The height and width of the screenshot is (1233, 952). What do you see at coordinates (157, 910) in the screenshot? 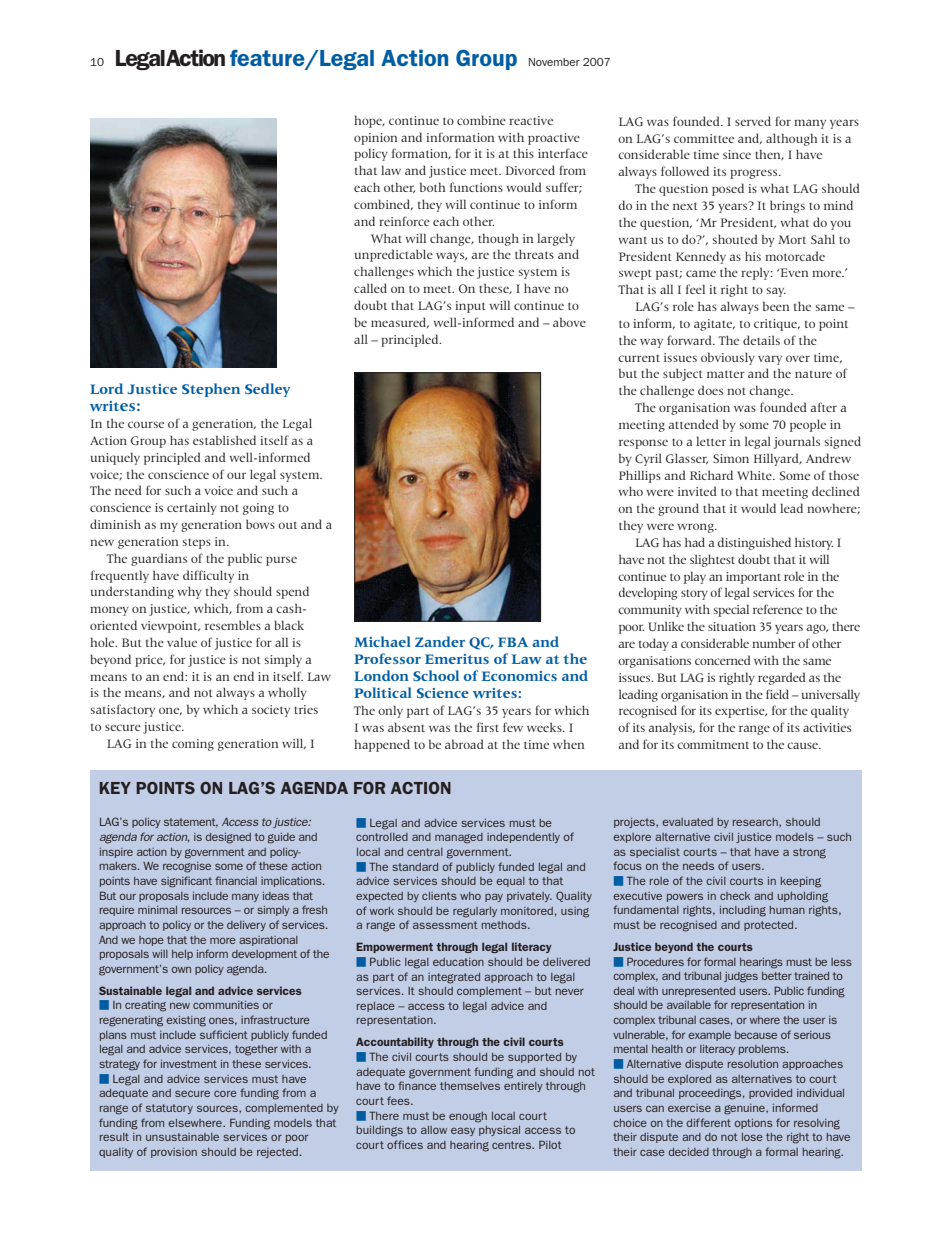
I see `minimal` at bounding box center [157, 910].
